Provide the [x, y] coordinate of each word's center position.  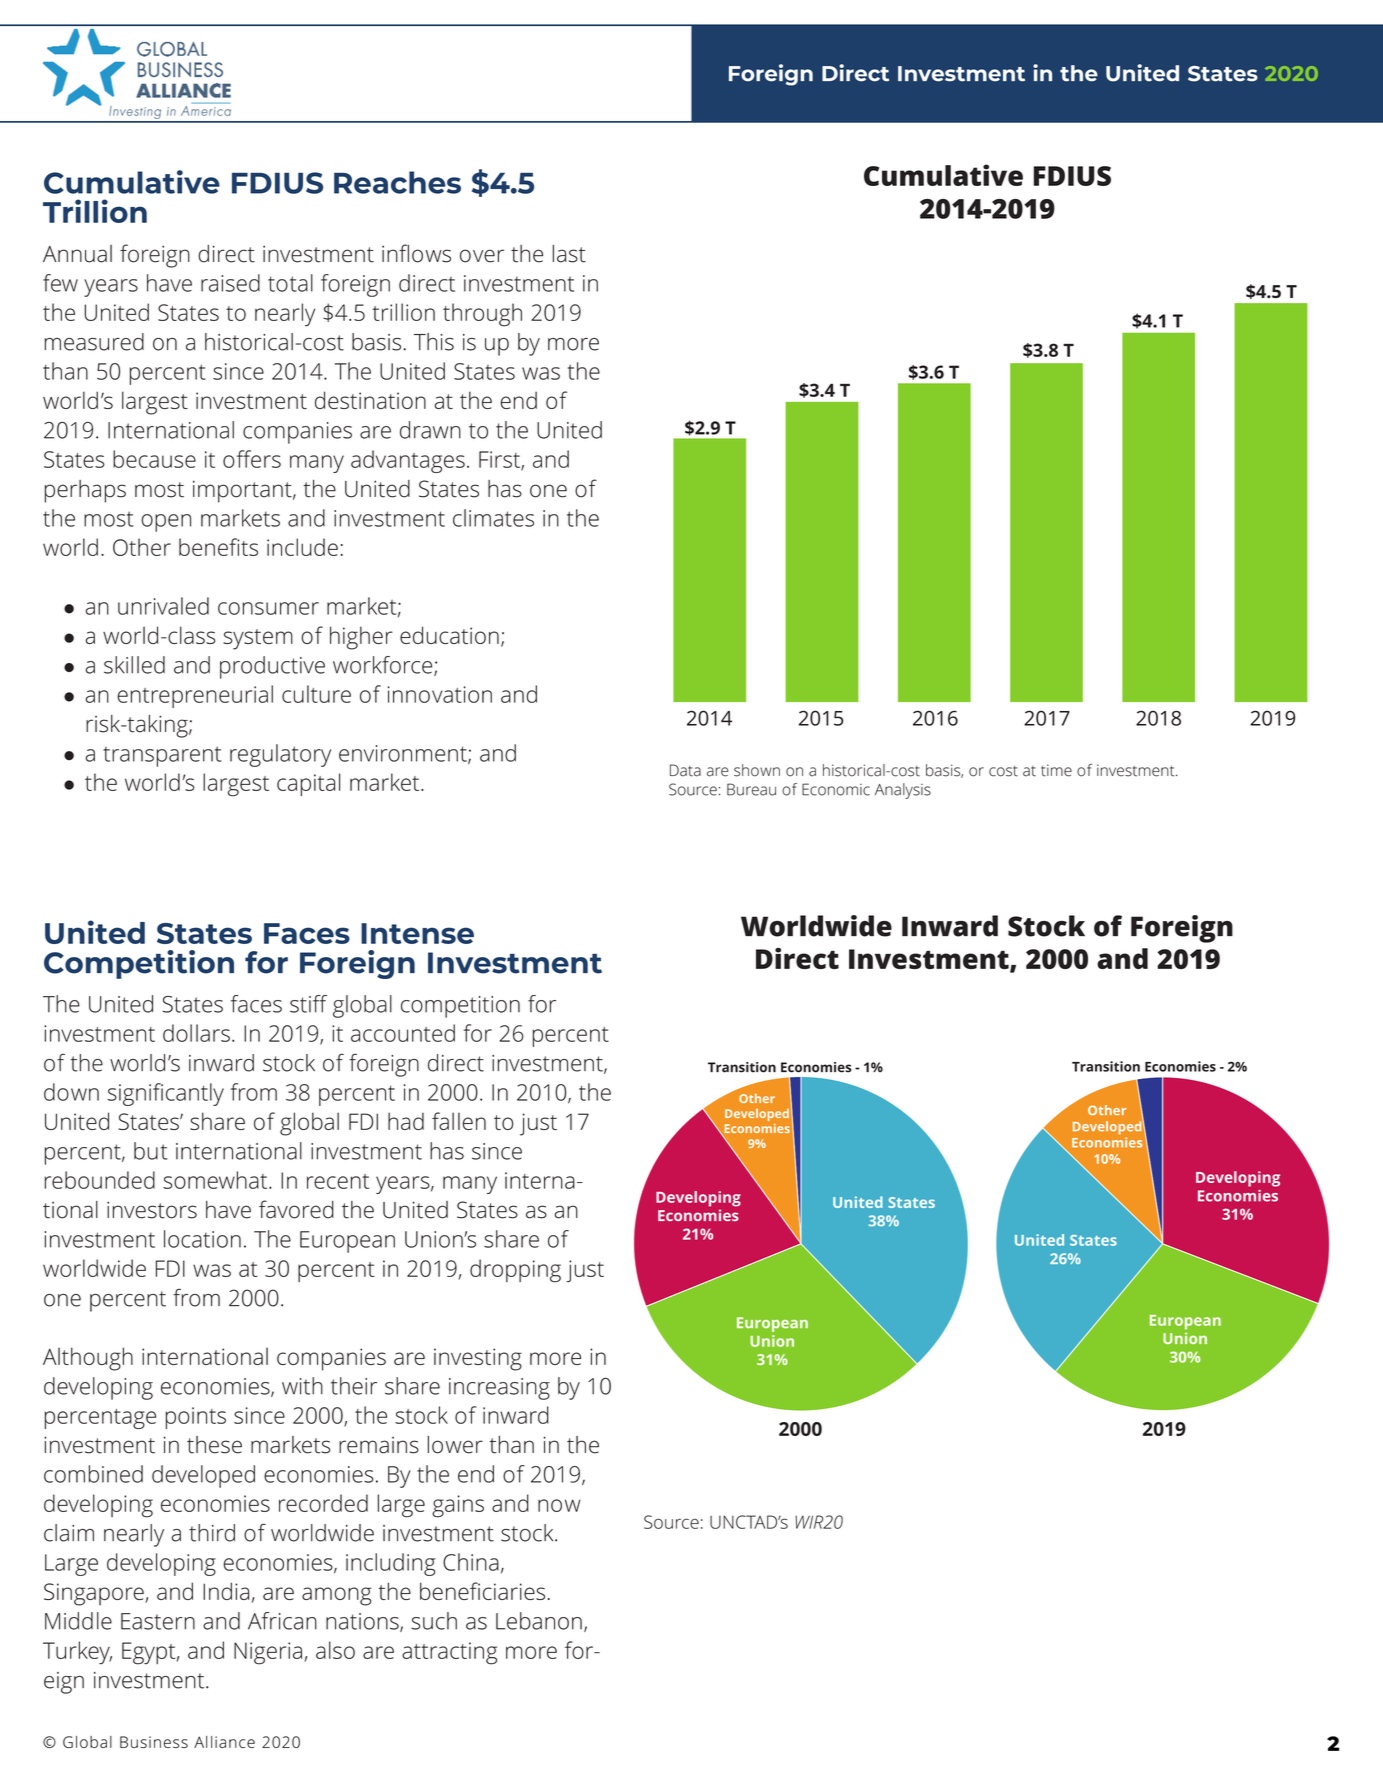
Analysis [903, 791]
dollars [196, 1033]
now [559, 1505]
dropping [515, 1271]
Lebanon [539, 1621]
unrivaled [163, 606]
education [449, 635]
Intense [417, 933]
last [569, 254]
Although [88, 1359]
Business [154, 1742]
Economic [836, 789]
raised [230, 283]
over [482, 256]
